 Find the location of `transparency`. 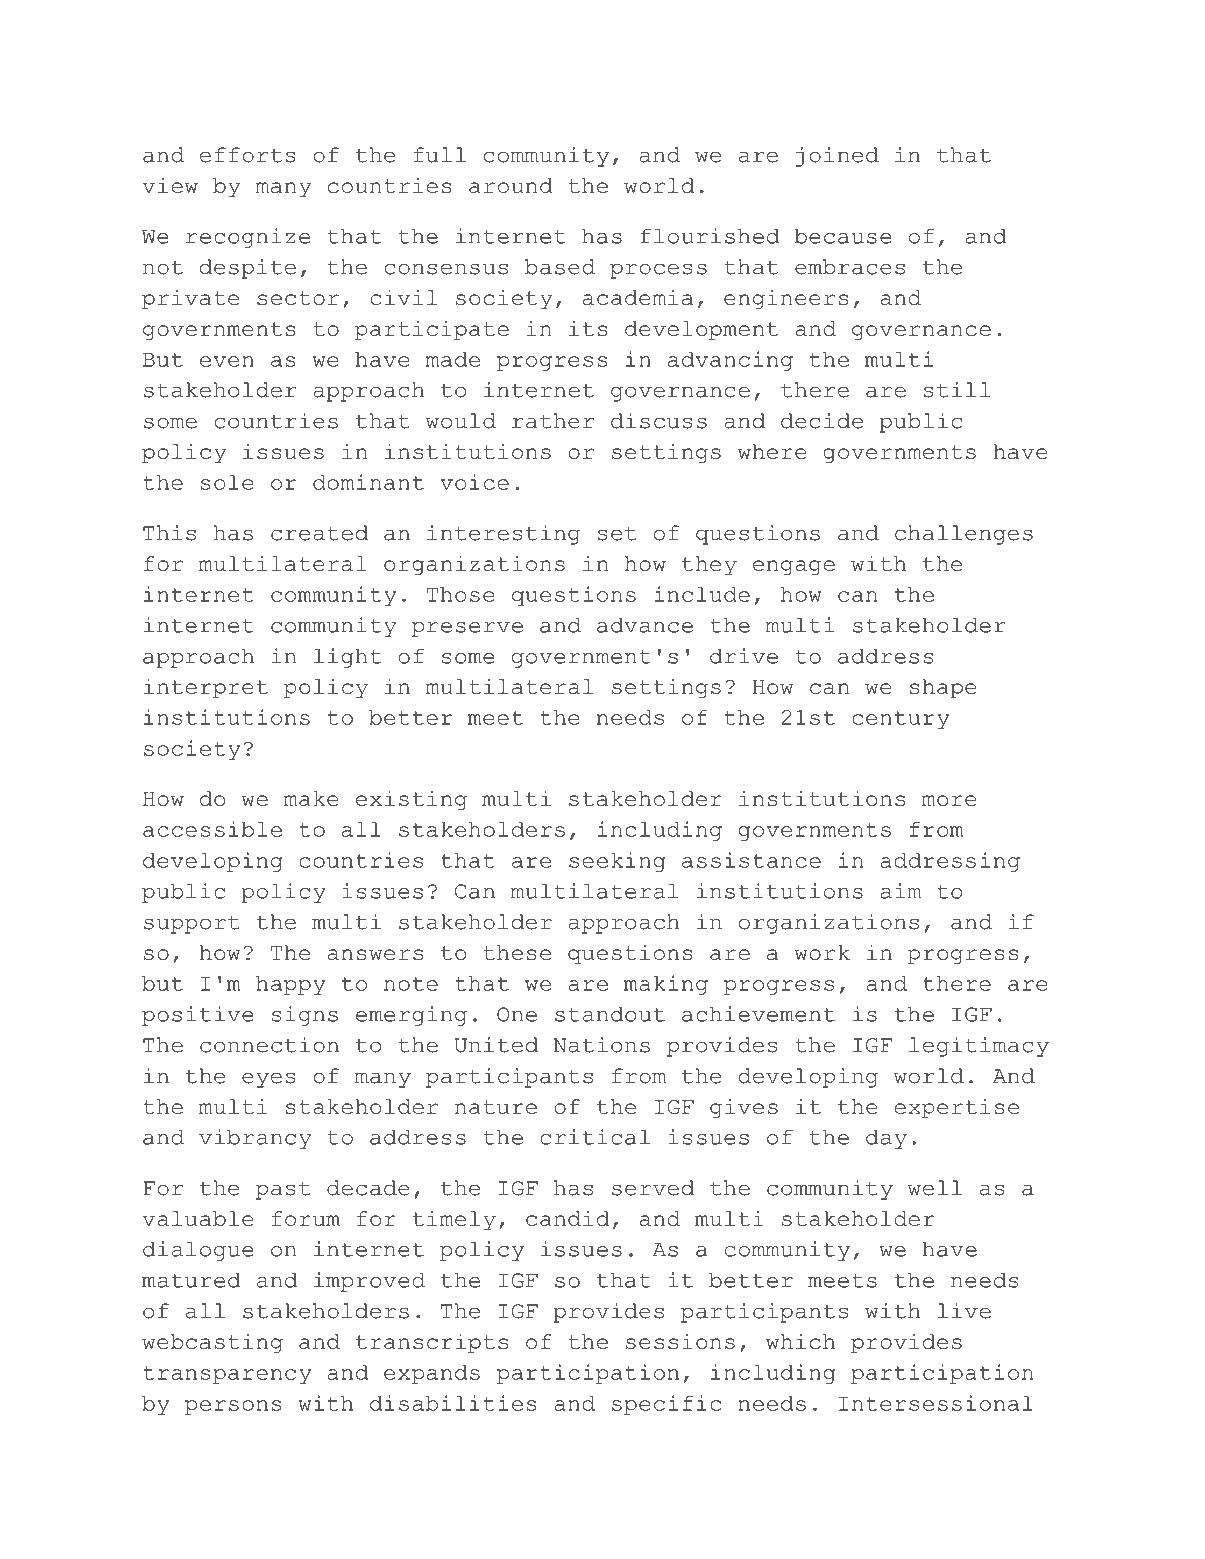

transparency is located at coordinates (227, 1375).
